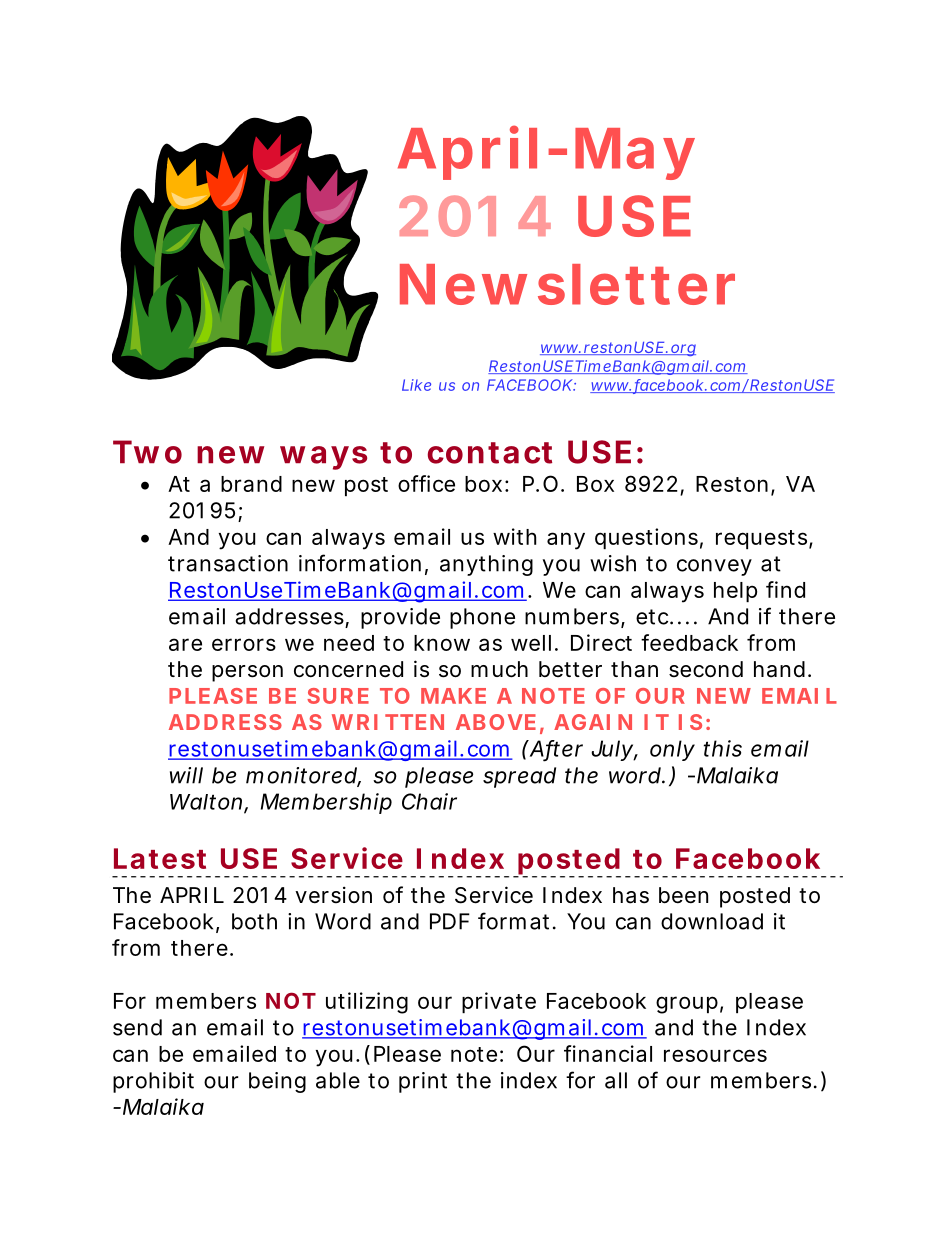 This image has width=952, height=1233. I want to click on contact, so click(490, 453).
